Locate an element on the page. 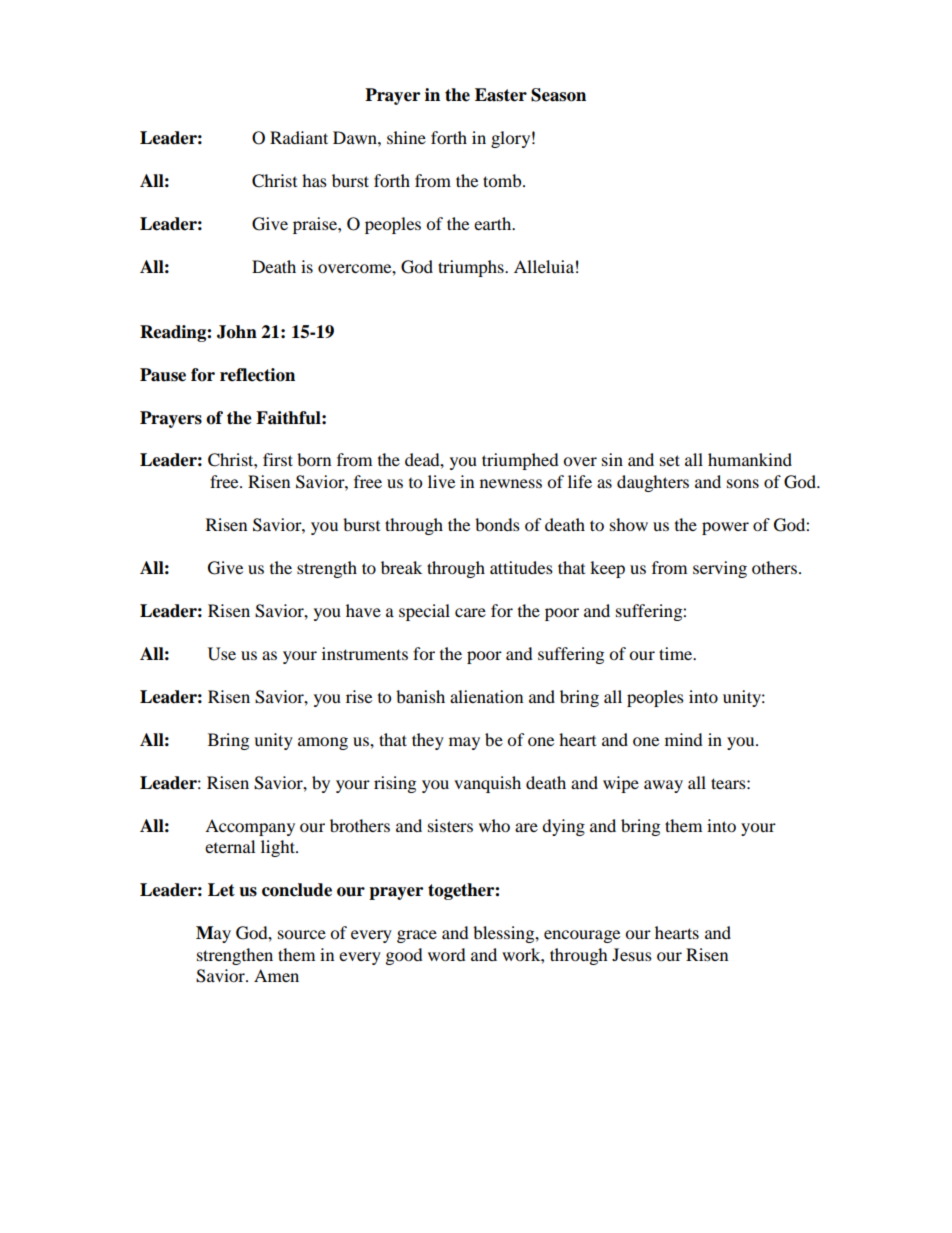 This document has width=952, height=1233. Amen is located at coordinates (276, 975).
